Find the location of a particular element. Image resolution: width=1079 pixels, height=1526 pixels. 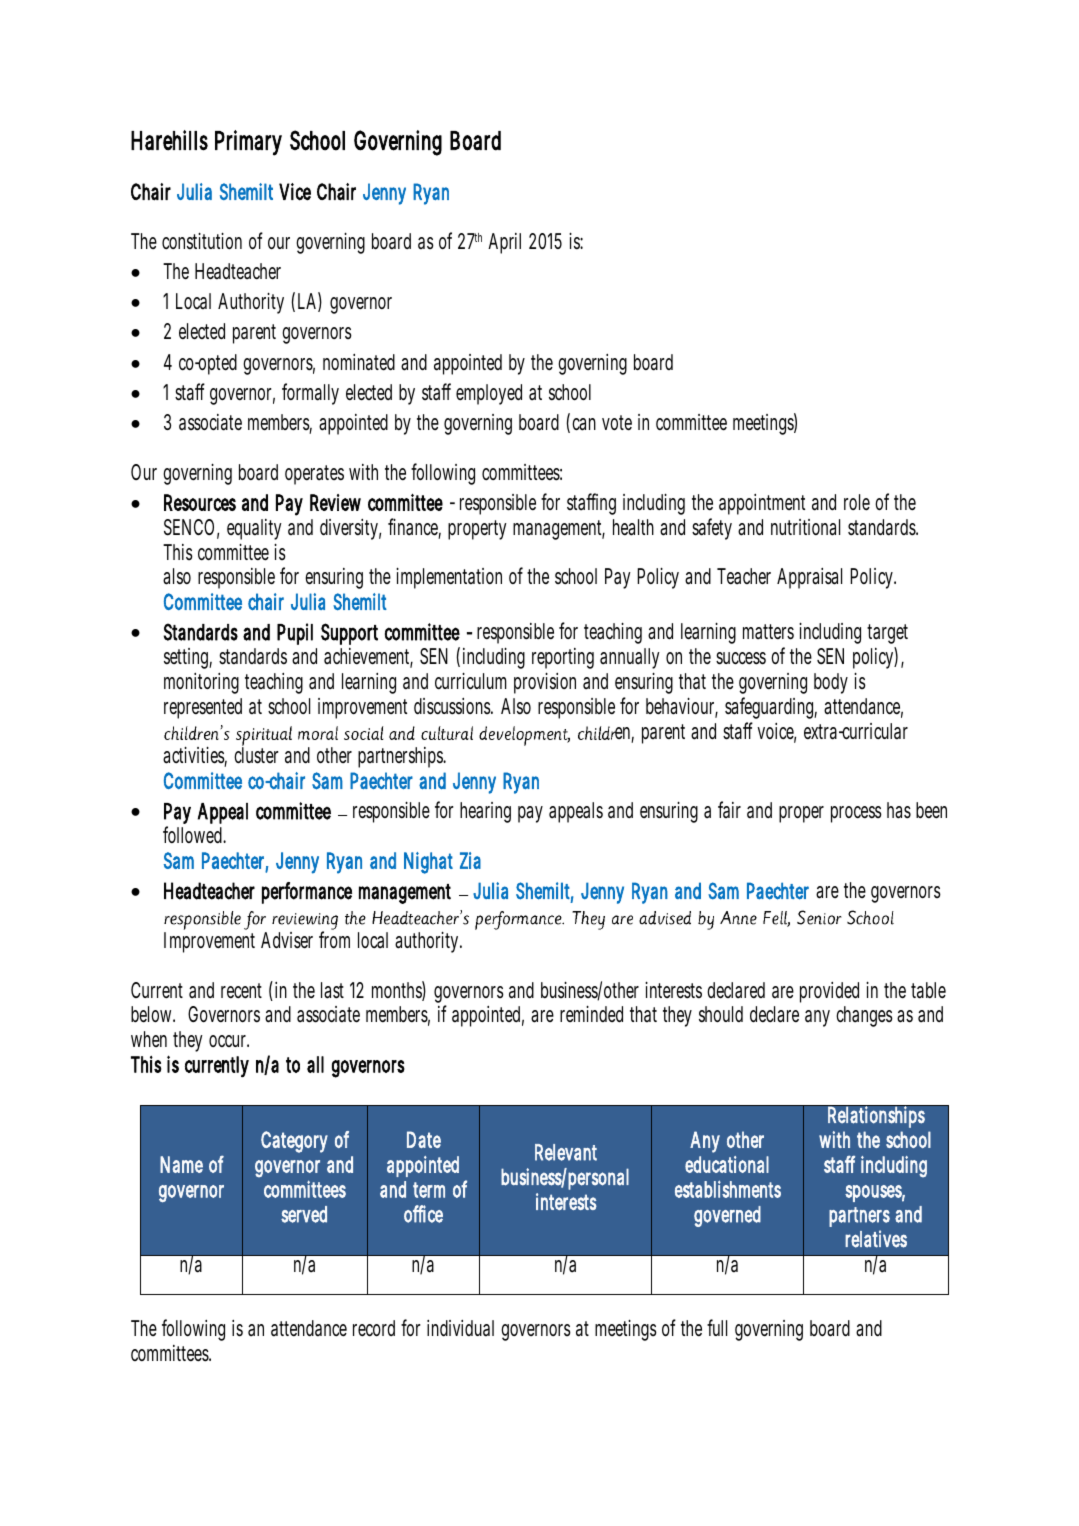

April is located at coordinates (504, 243).
